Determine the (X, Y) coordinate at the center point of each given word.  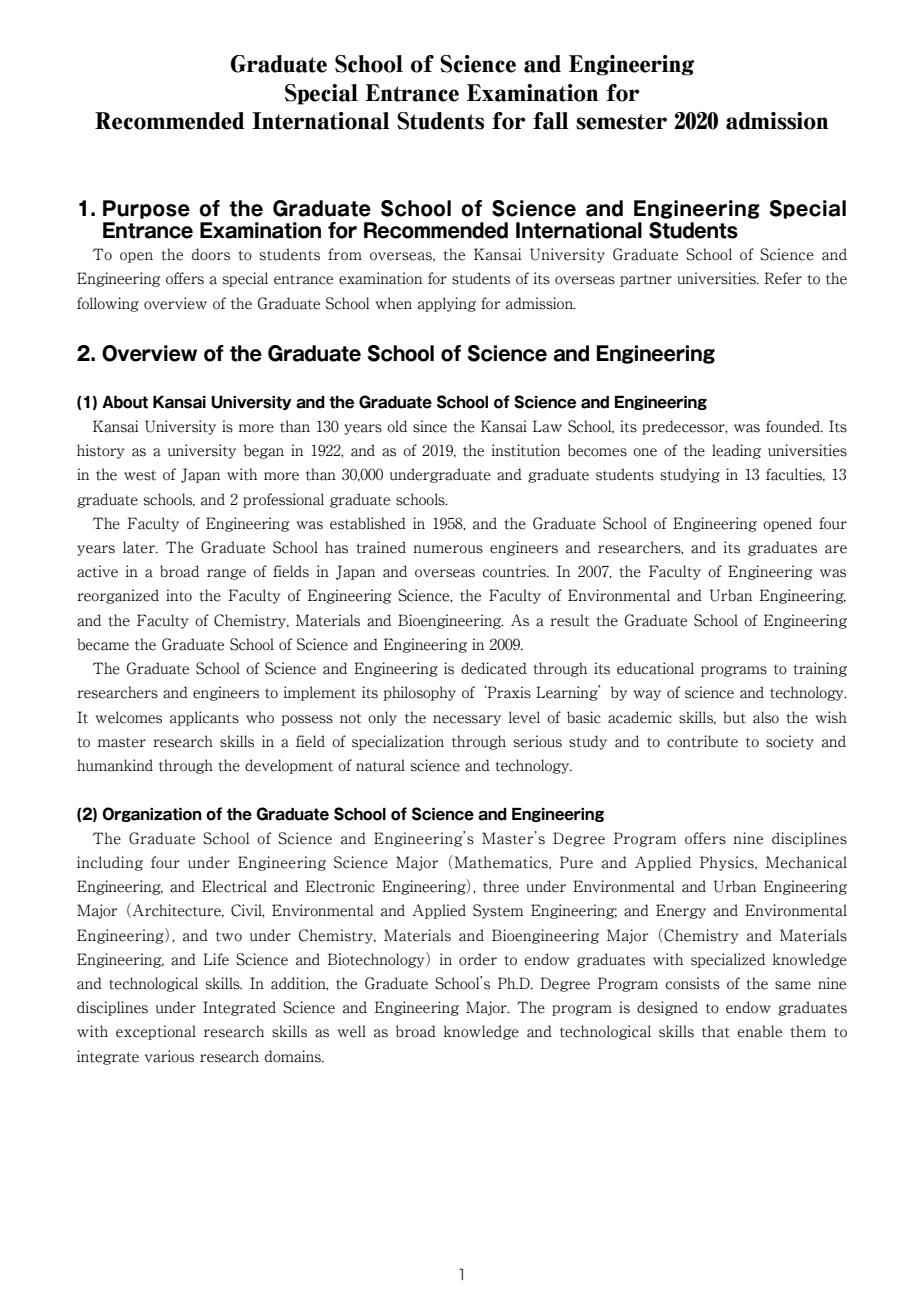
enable (760, 1031)
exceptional (156, 1032)
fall (551, 121)
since (430, 426)
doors (211, 254)
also (766, 717)
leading (736, 451)
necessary (467, 720)
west (140, 475)
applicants (204, 718)
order (478, 959)
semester (621, 122)
